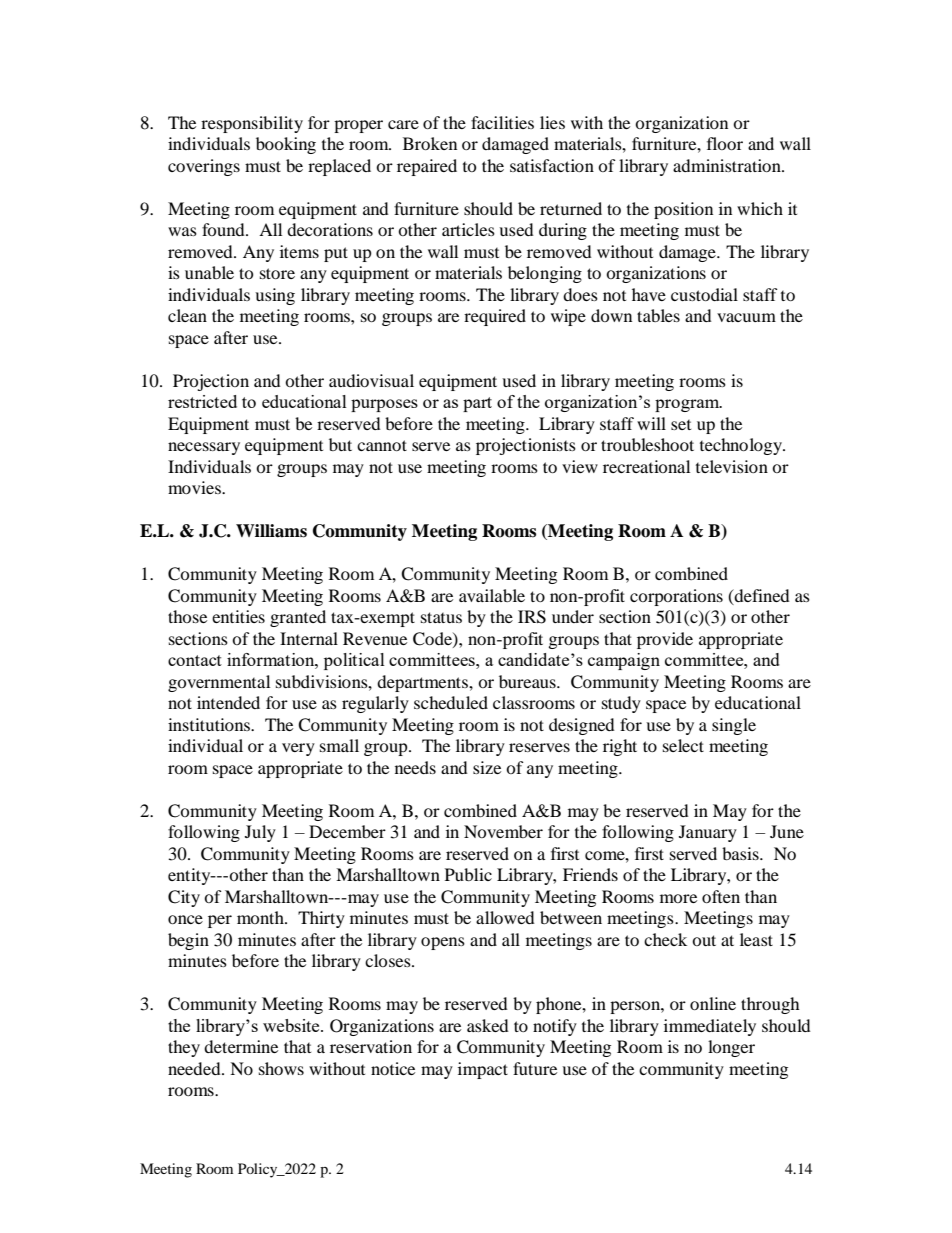  What do you see at coordinates (732, 466) in the screenshot?
I see `television` at bounding box center [732, 466].
